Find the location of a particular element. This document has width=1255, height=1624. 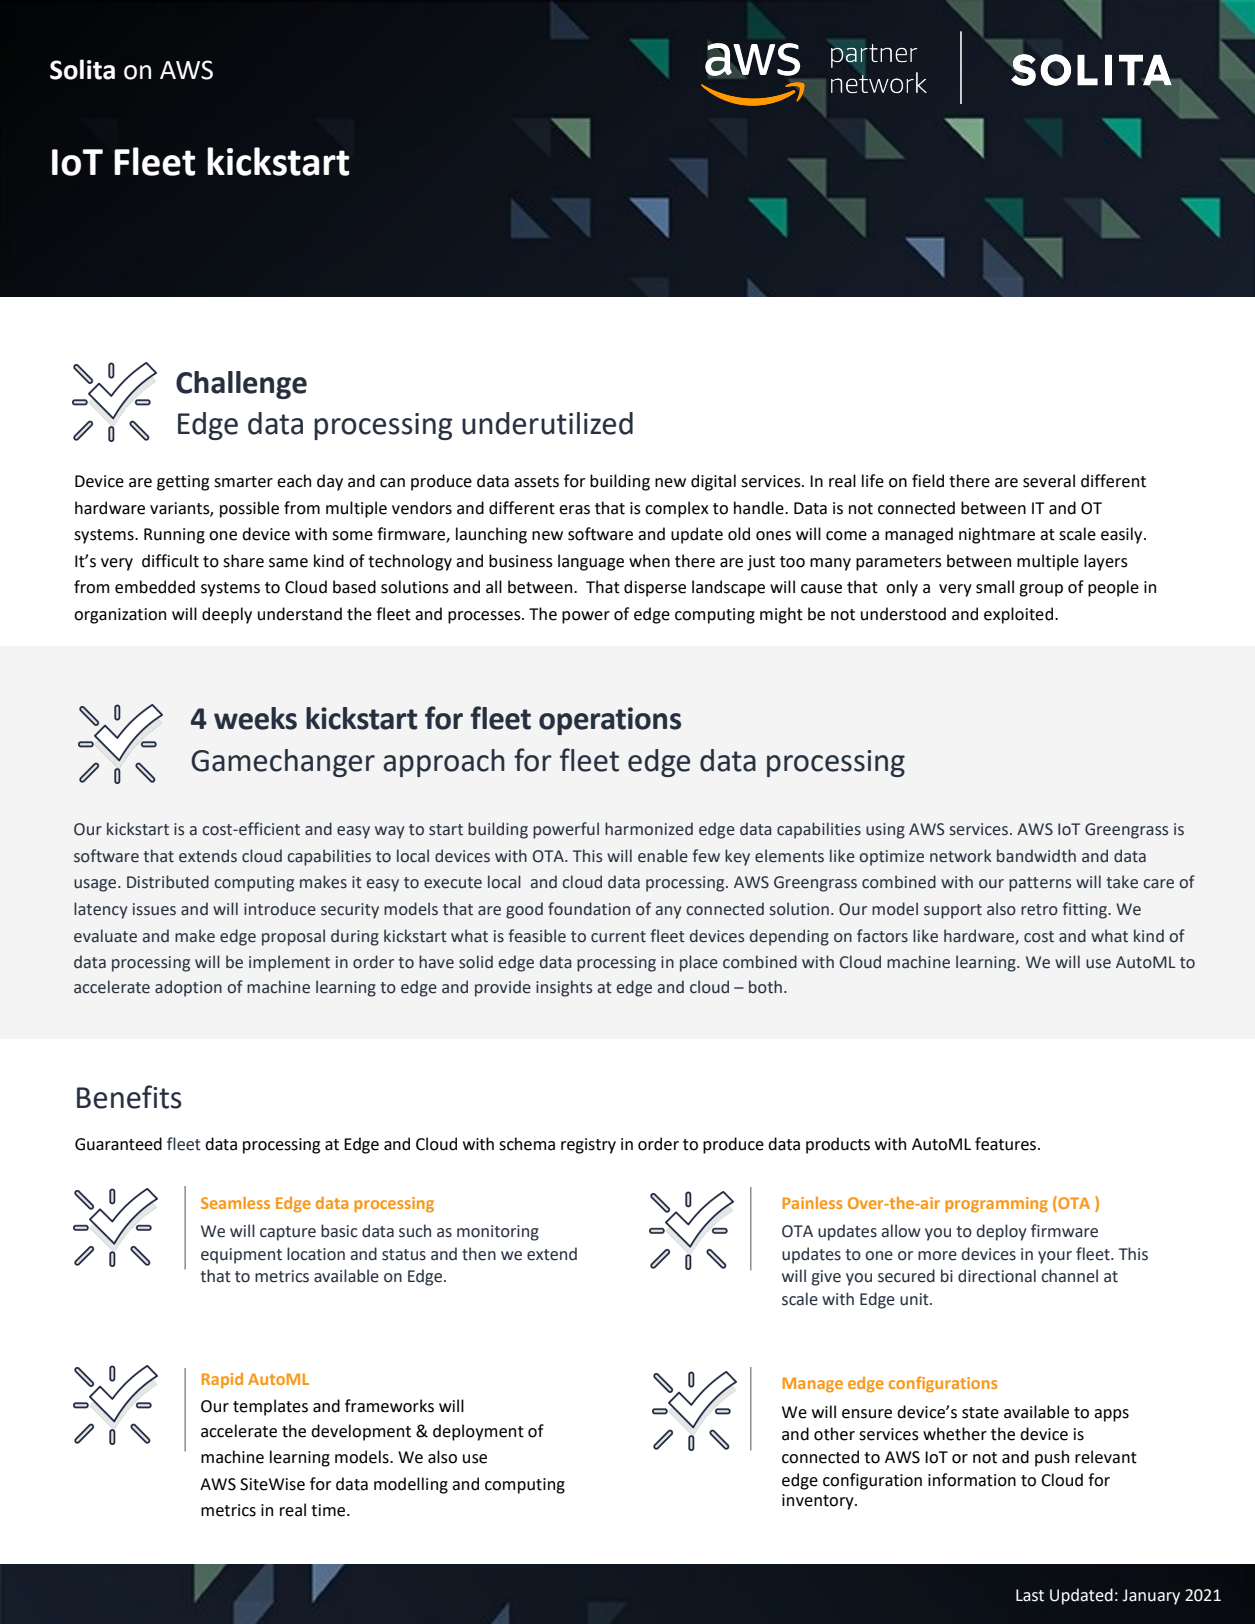

Distributed is located at coordinates (168, 882).
